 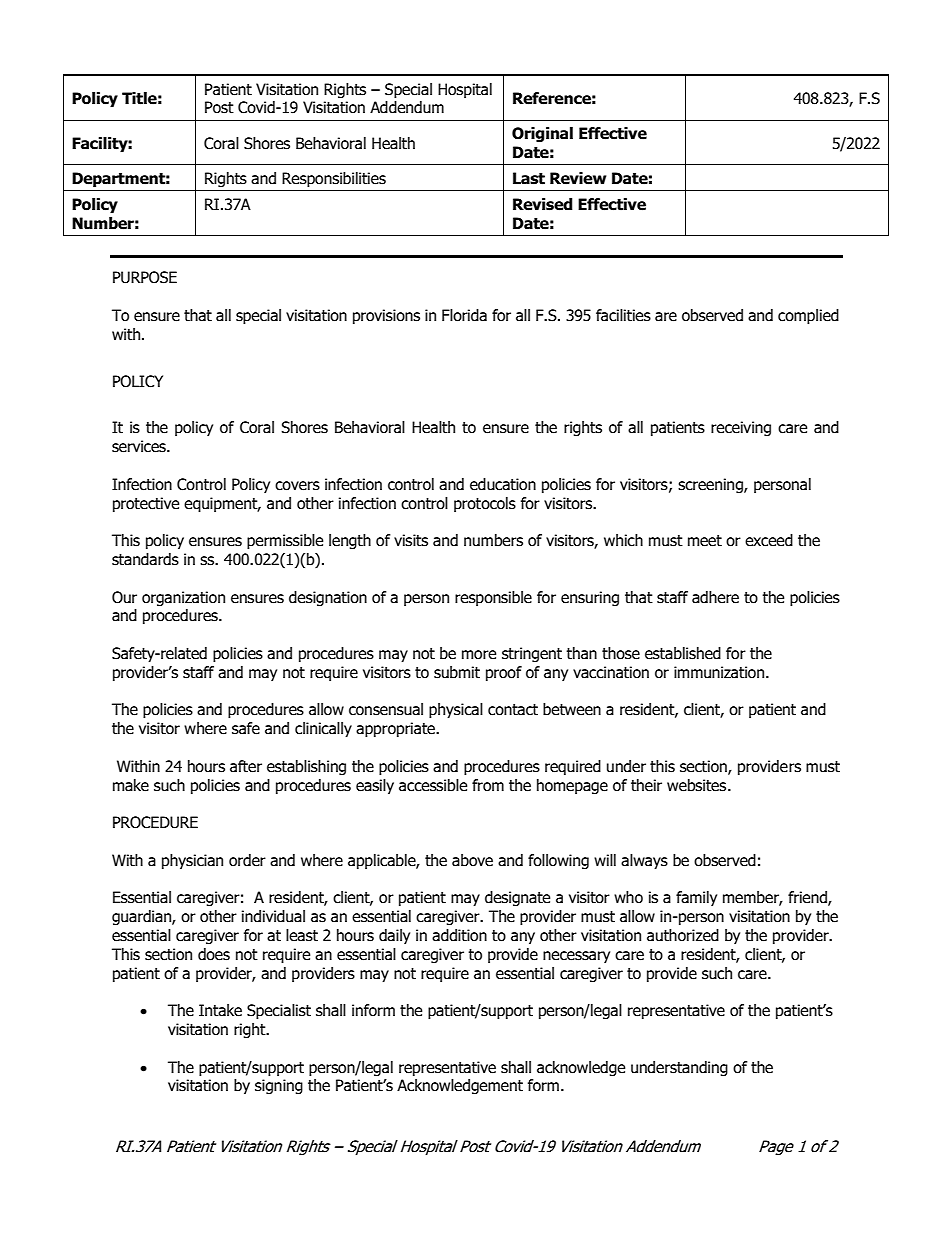 What do you see at coordinates (334, 179) in the page?
I see `Responsibilities` at bounding box center [334, 179].
